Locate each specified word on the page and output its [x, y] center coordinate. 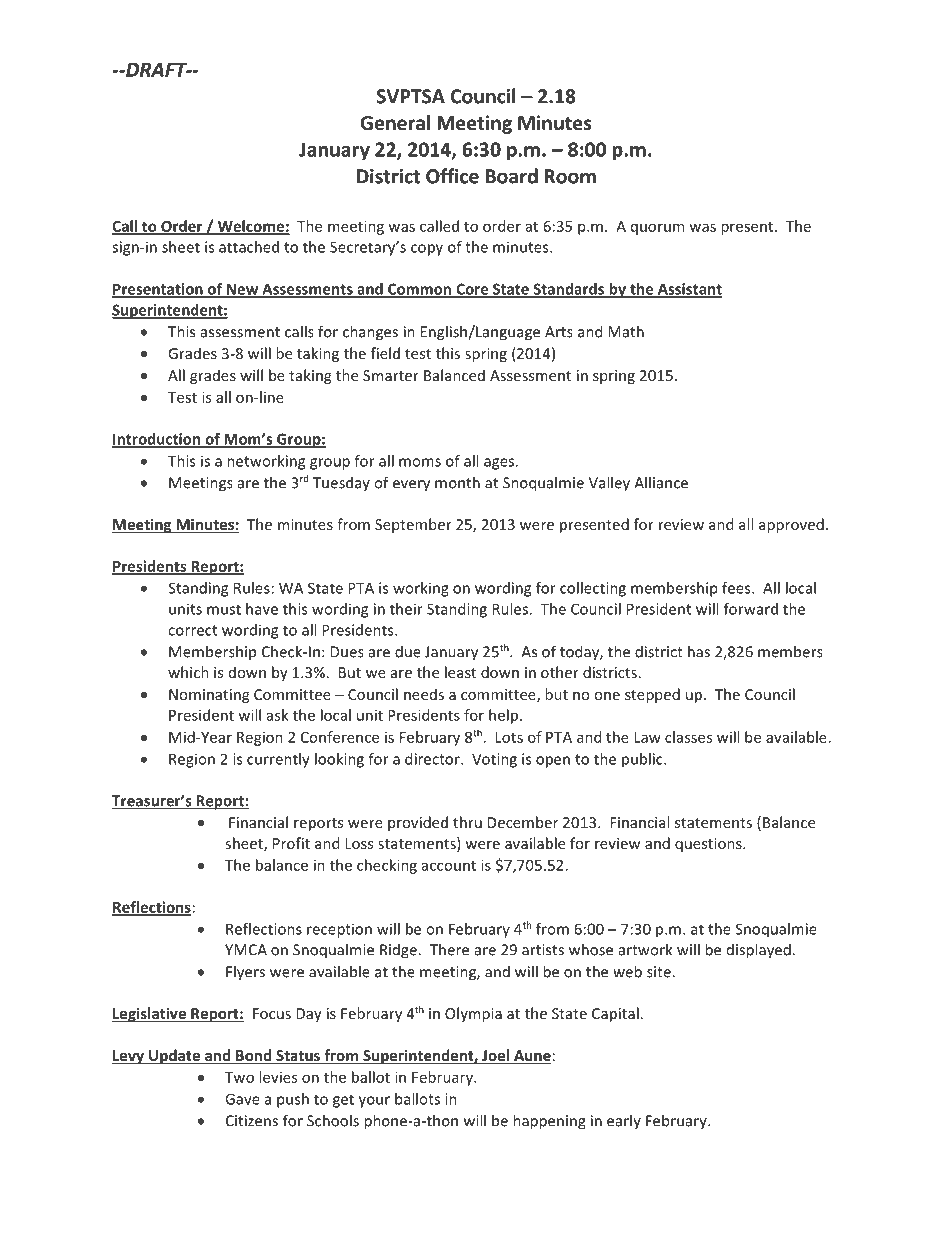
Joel [495, 1056]
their [406, 609]
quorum [657, 229]
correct [192, 630]
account [449, 866]
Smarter [391, 375]
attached [249, 247]
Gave [242, 1099]
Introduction [157, 440]
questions [709, 845]
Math [626, 331]
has [699, 651]
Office [452, 176]
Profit [291, 843]
